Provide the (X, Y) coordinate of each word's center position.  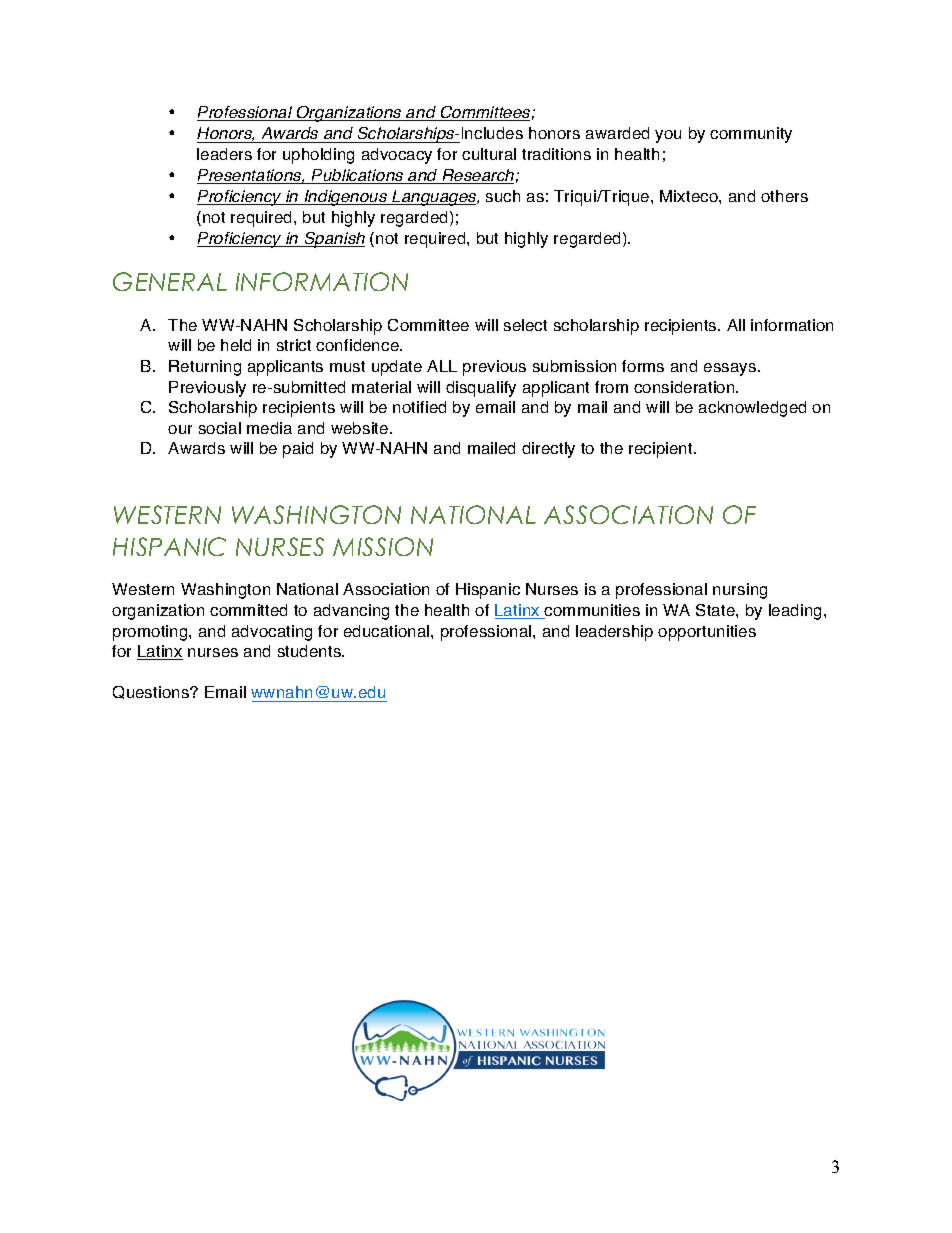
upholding (318, 156)
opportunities (707, 633)
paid (298, 450)
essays (731, 369)
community (751, 135)
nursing (740, 591)
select (525, 325)
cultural (489, 154)
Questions (152, 692)
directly (548, 450)
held (236, 345)
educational (388, 631)
